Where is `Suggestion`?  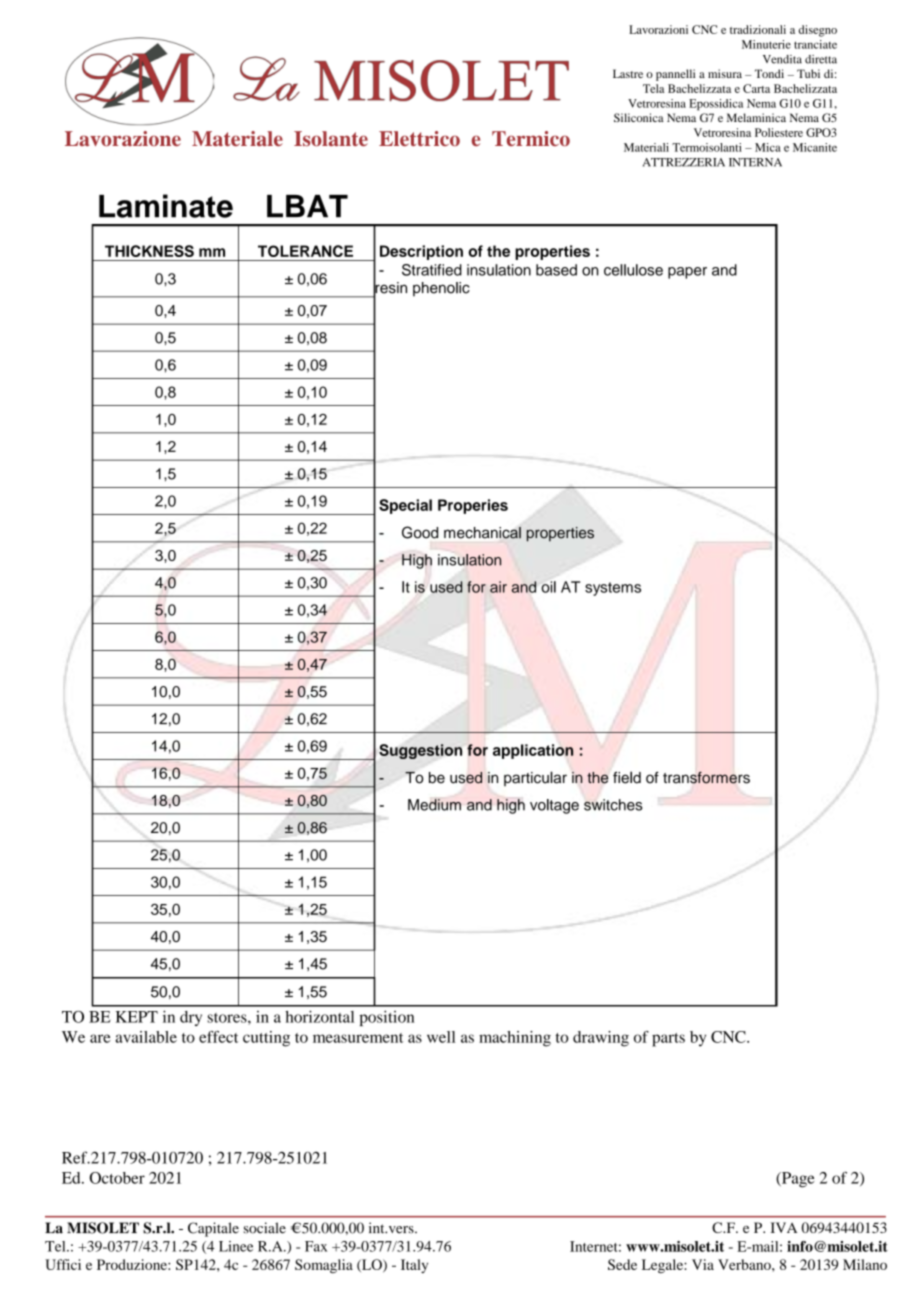
Suggestion is located at coordinates (420, 751).
